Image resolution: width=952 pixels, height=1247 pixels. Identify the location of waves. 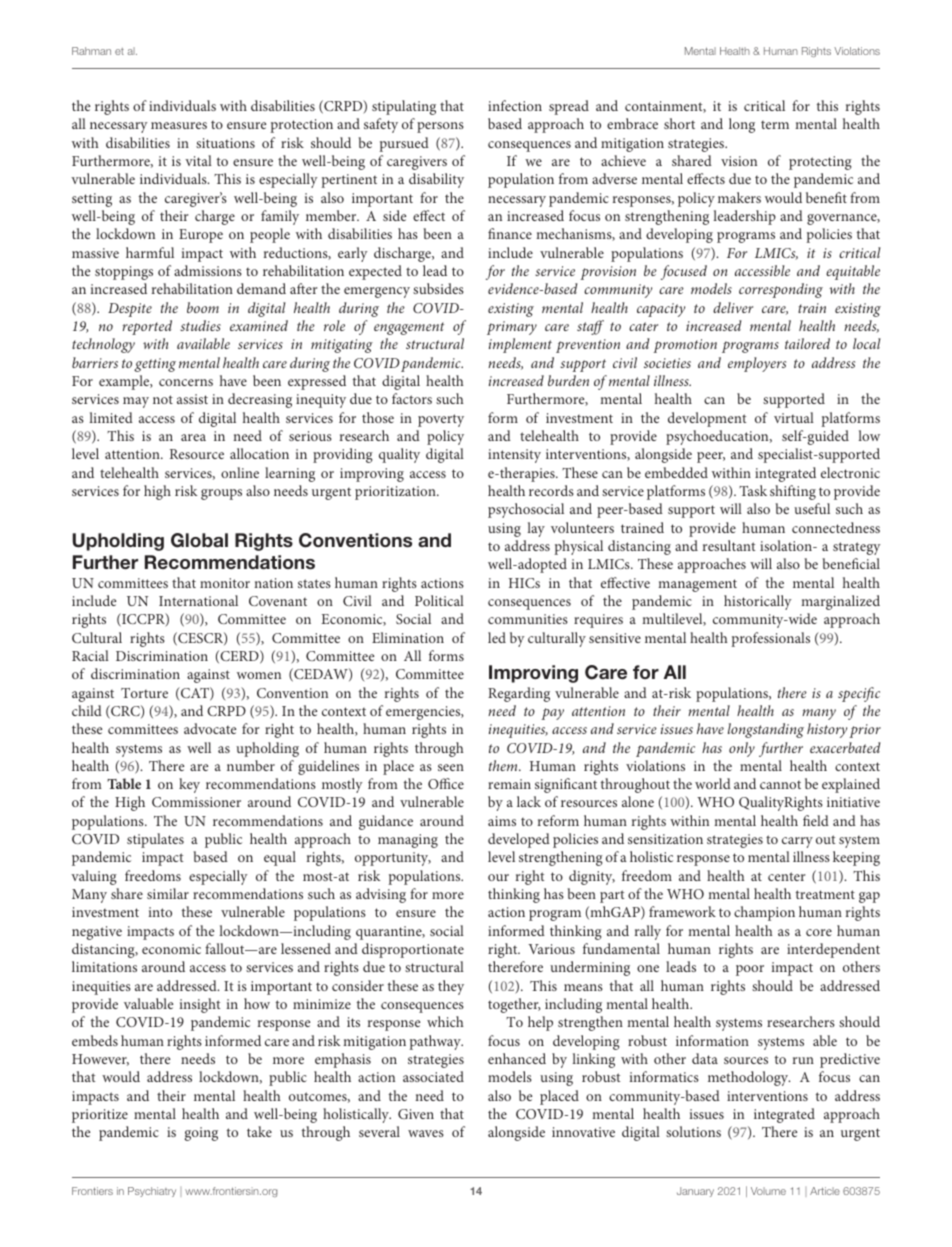
(426, 1133).
